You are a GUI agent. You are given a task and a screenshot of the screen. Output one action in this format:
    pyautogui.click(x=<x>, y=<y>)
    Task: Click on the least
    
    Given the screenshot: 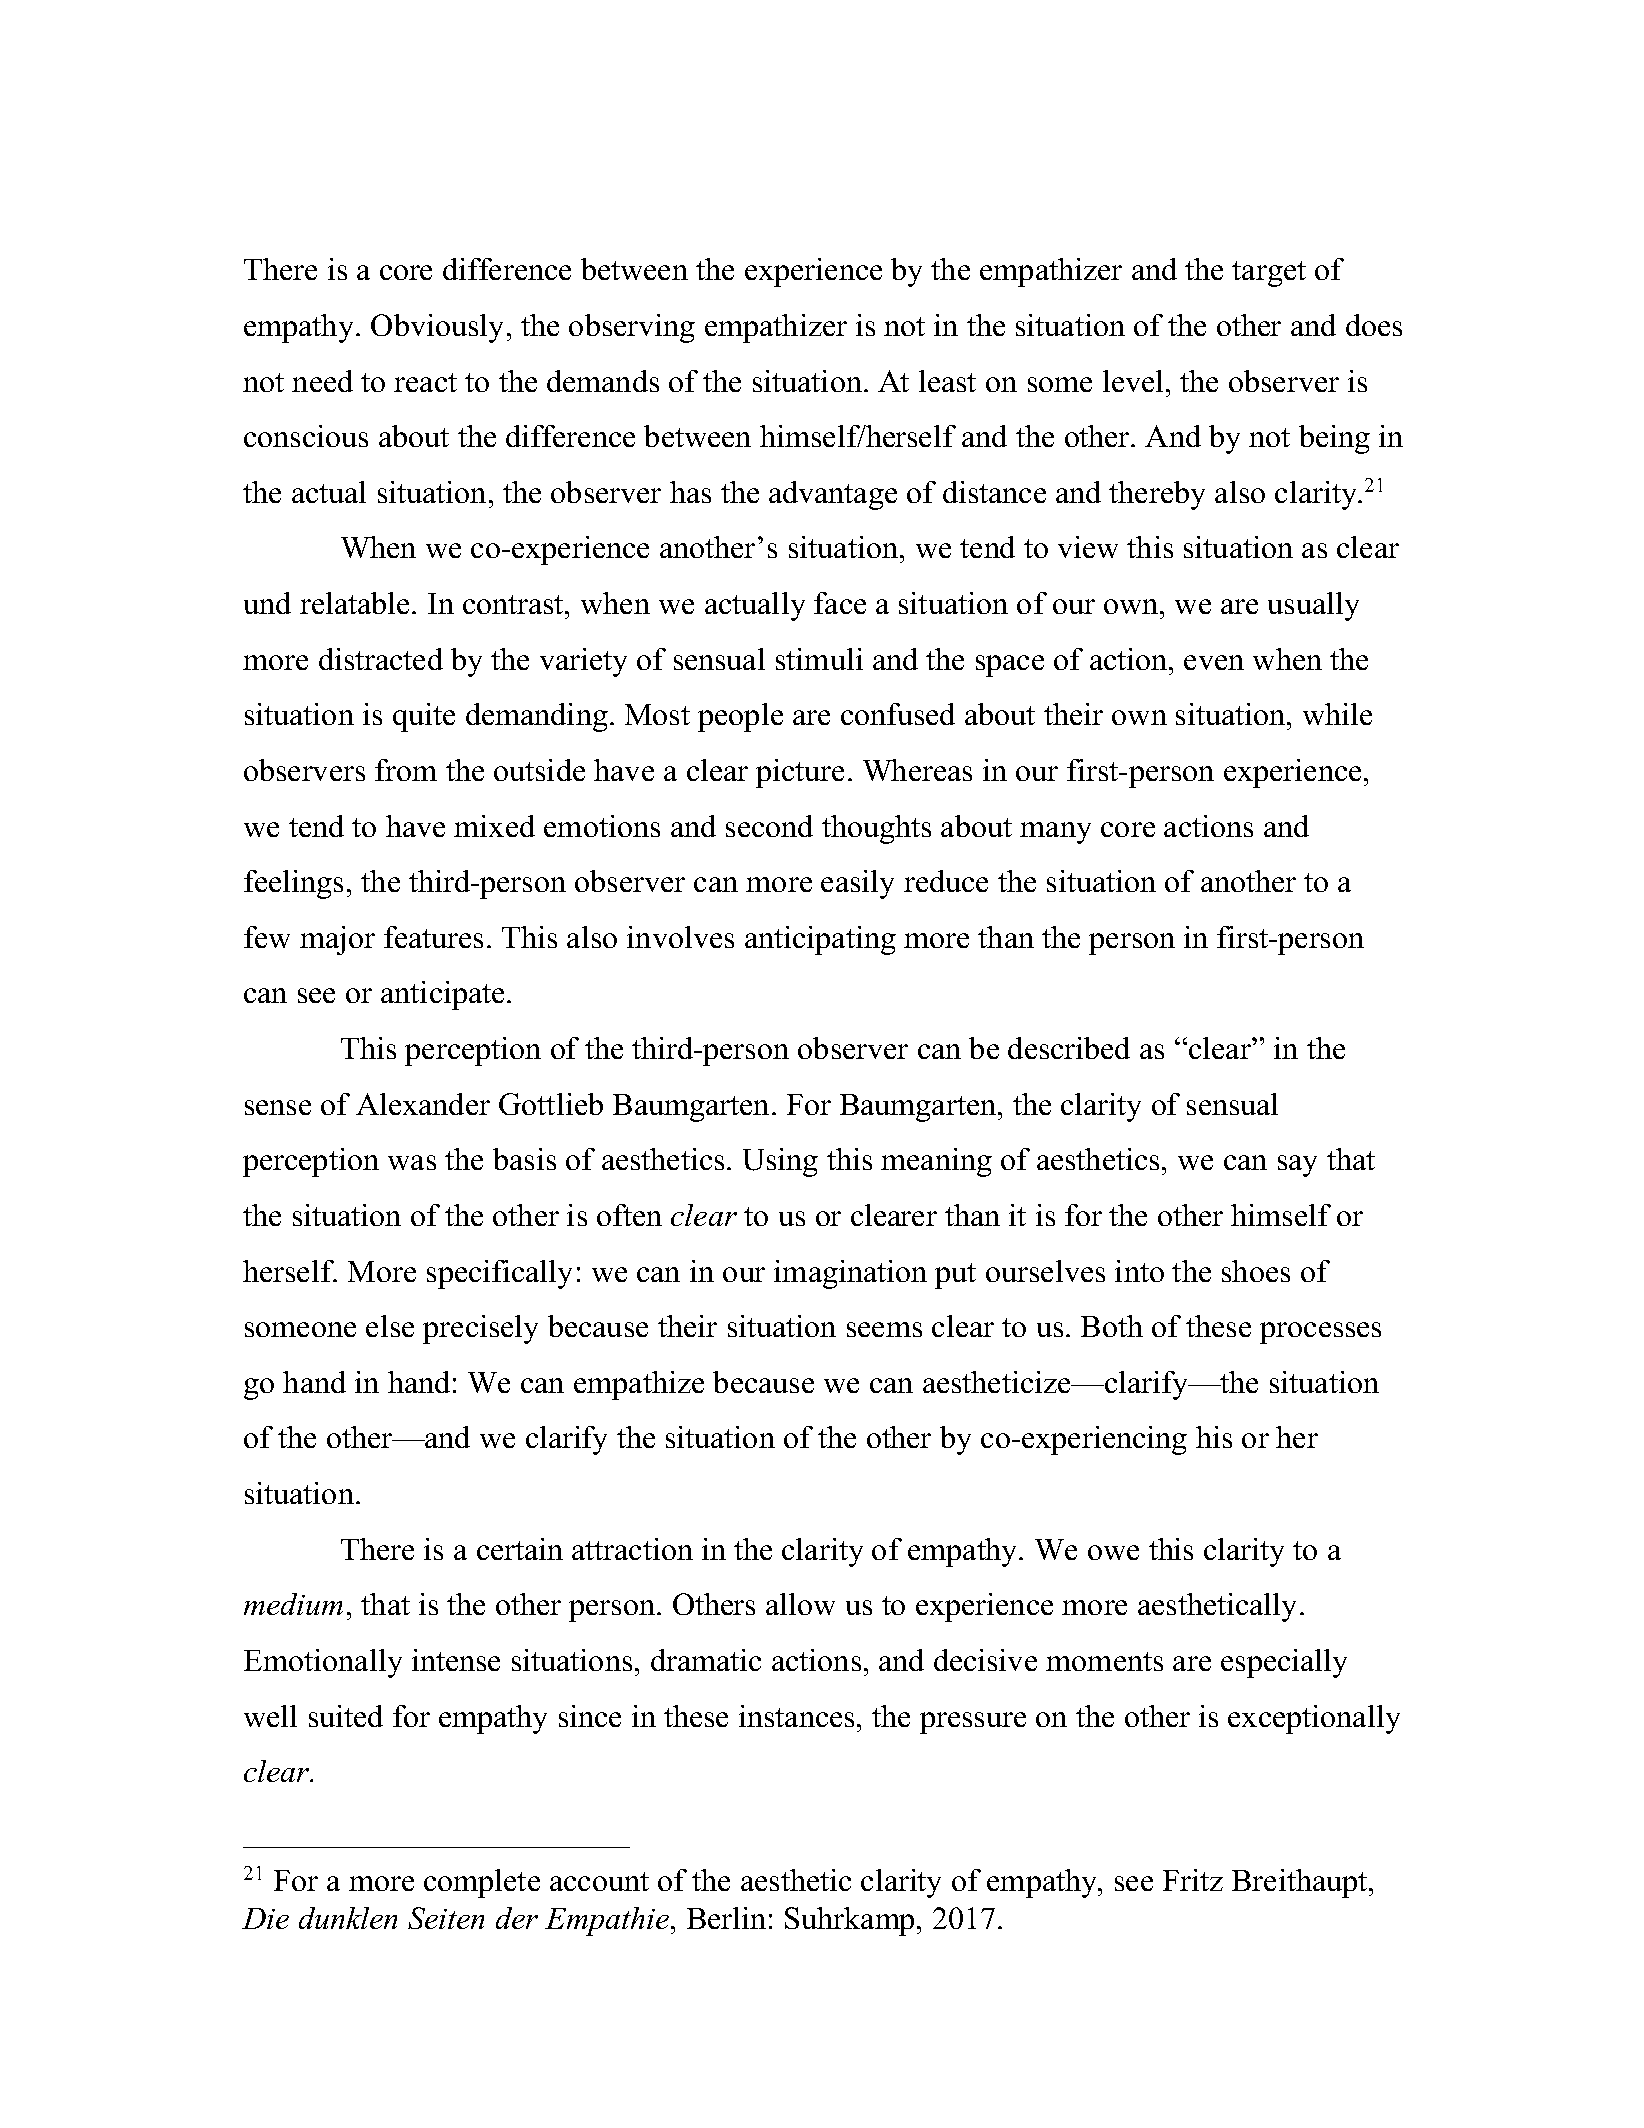 What is the action you would take?
    pyautogui.click(x=947, y=381)
